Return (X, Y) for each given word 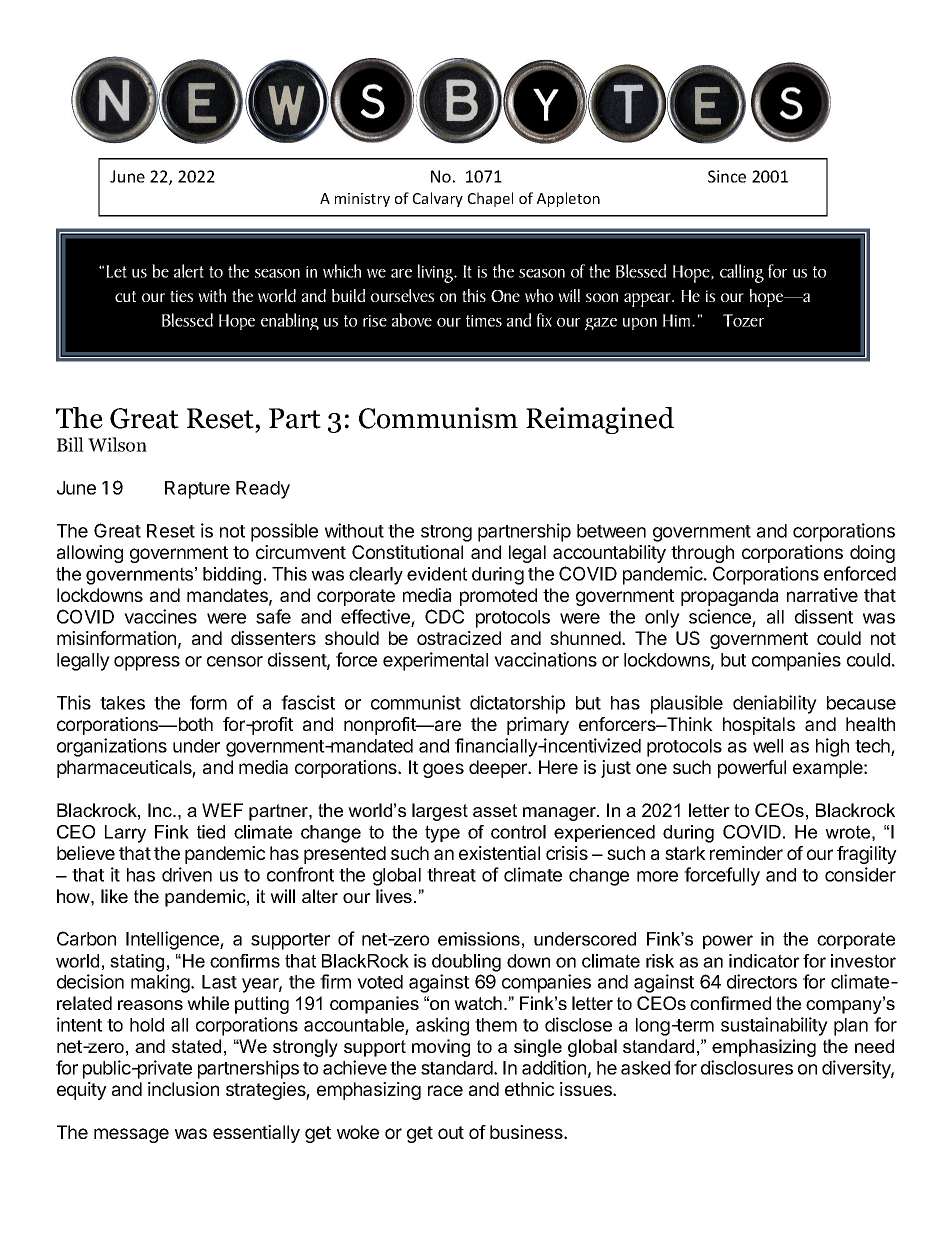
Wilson (117, 444)
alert (189, 271)
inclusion (183, 1089)
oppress (147, 663)
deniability (775, 704)
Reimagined (600, 420)
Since (727, 176)
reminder (746, 853)
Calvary (438, 199)
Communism (438, 418)
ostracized (459, 638)
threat (451, 875)
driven (187, 874)
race (445, 1090)
